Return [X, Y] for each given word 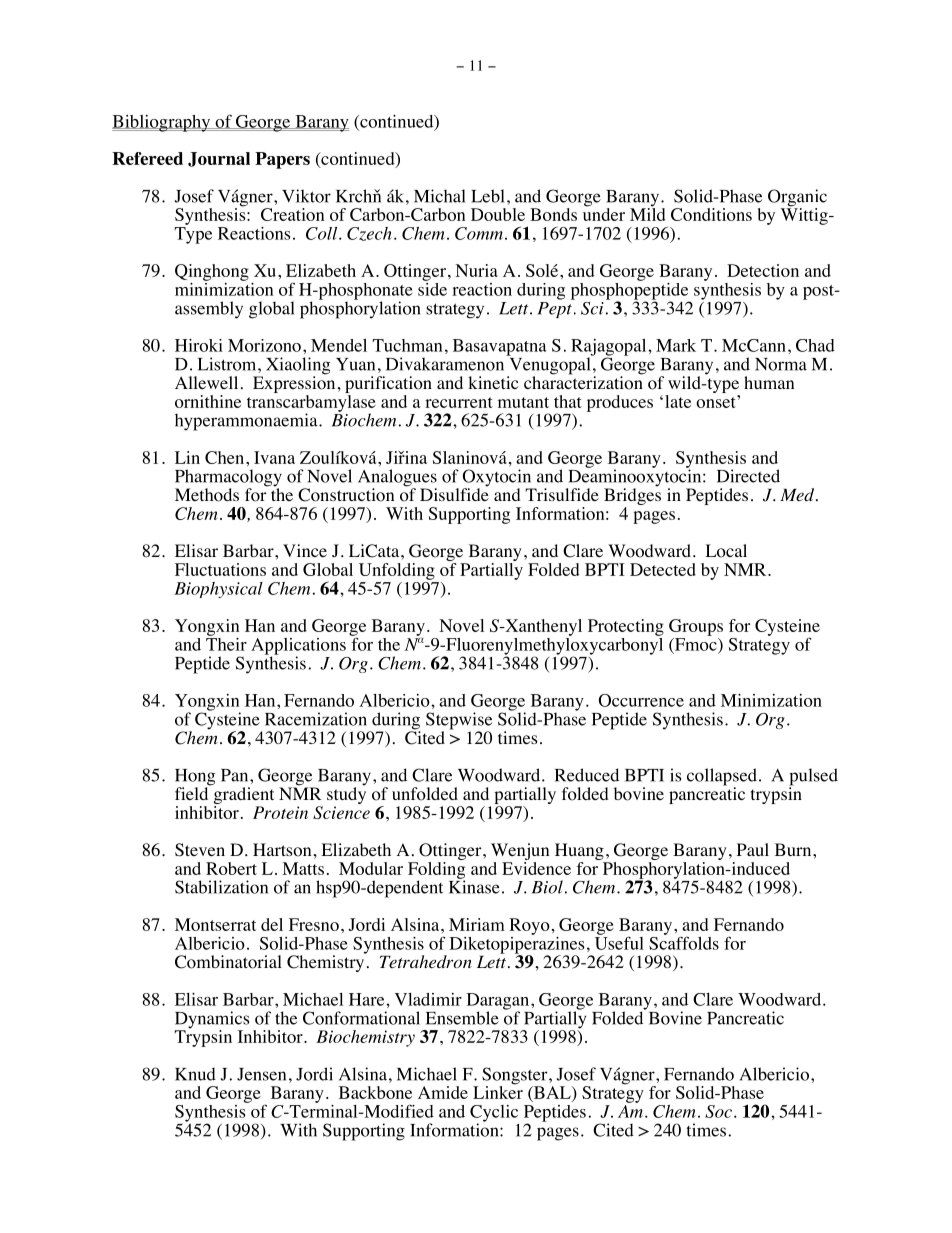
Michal [440, 196]
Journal [219, 159]
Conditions [711, 214]
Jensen [261, 1074]
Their [226, 643]
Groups [696, 627]
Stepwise [459, 722]
